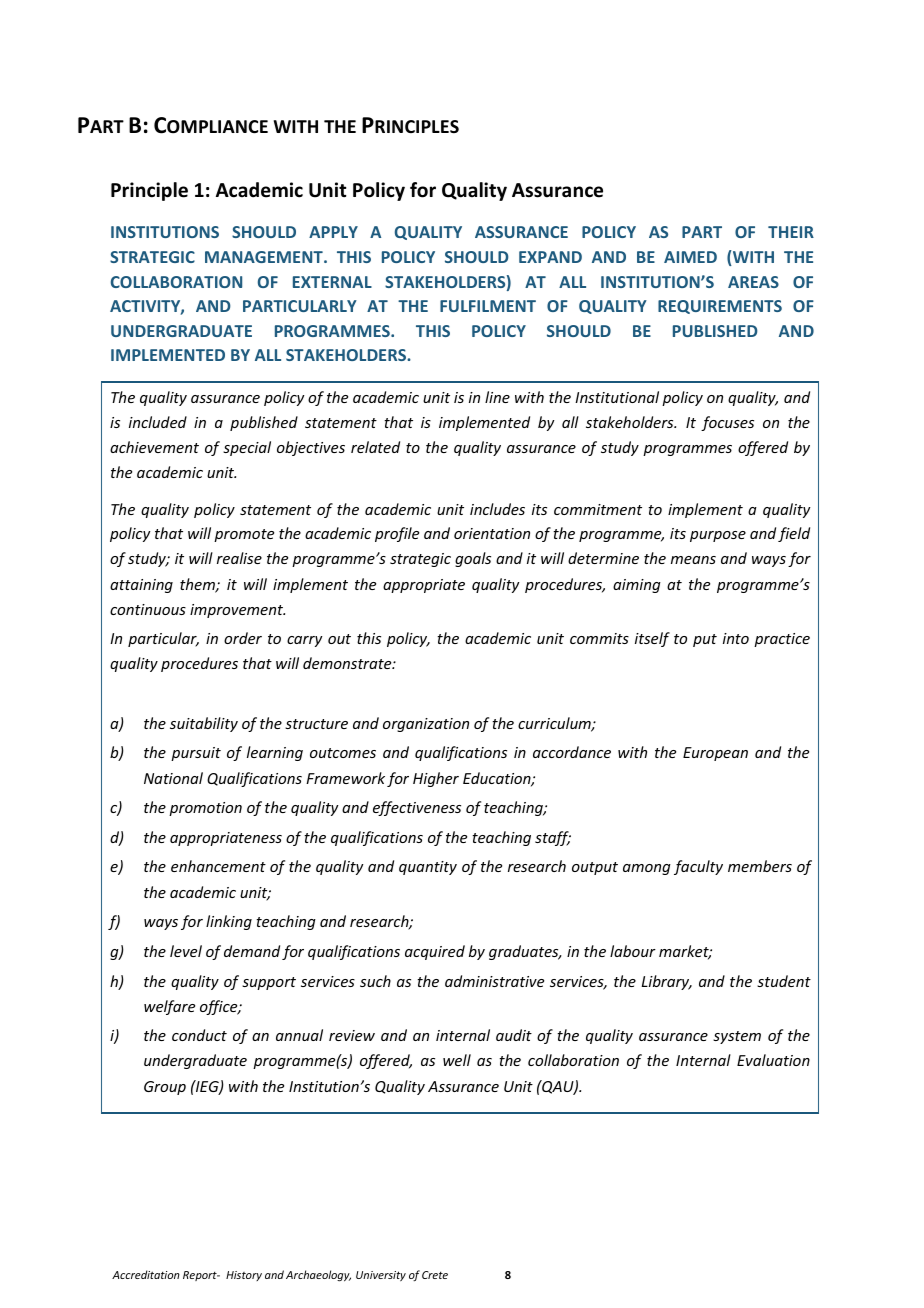 The width and height of the screenshot is (924, 1308). What do you see at coordinates (497, 509) in the screenshot?
I see `includes` at bounding box center [497, 509].
